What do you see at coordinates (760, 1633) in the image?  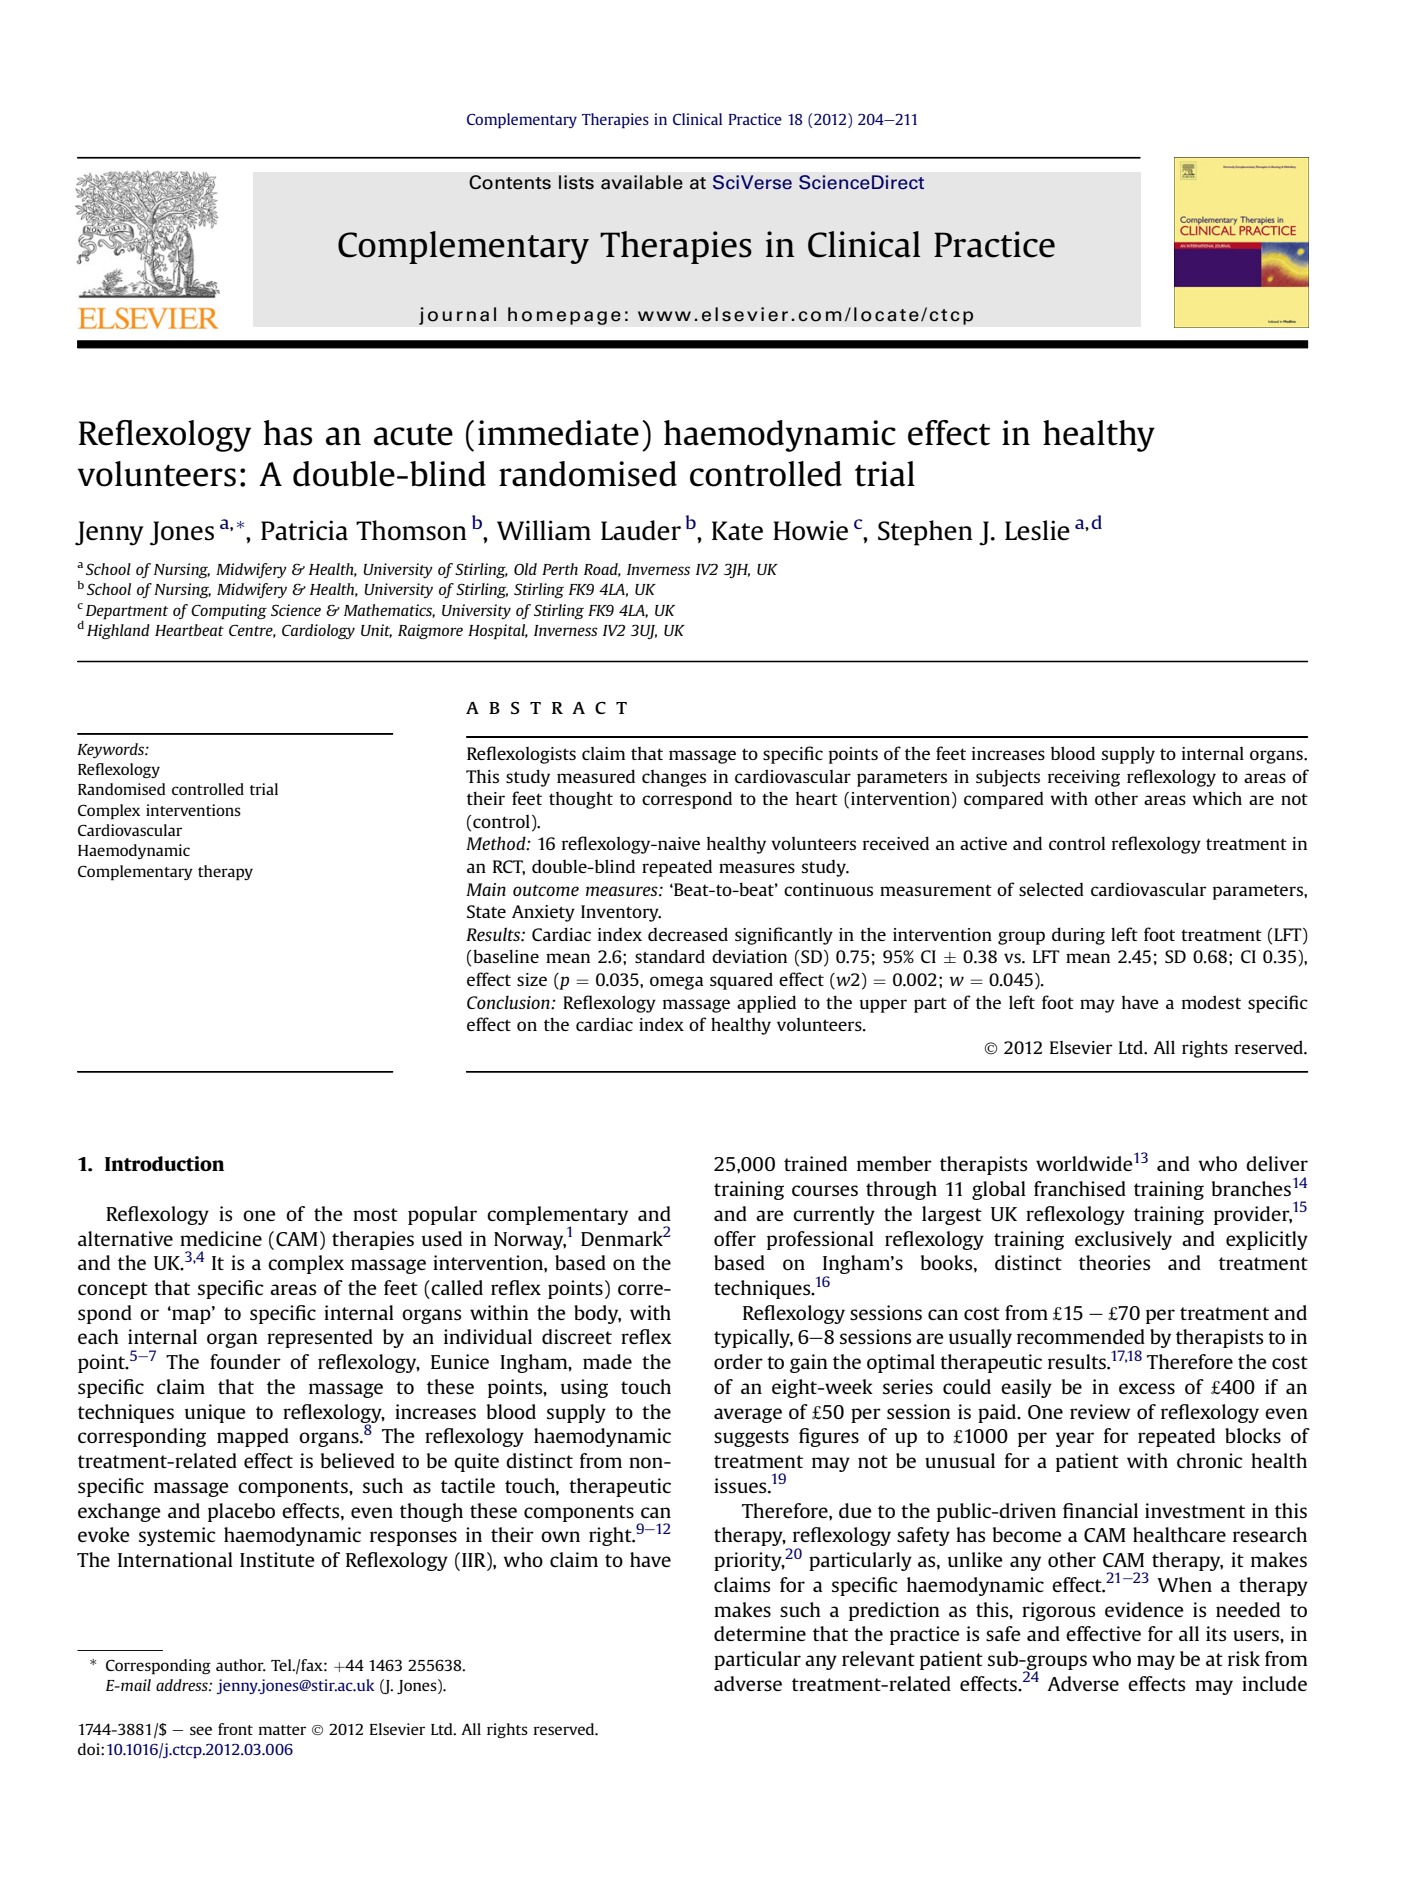 I see `determine` at bounding box center [760, 1633].
